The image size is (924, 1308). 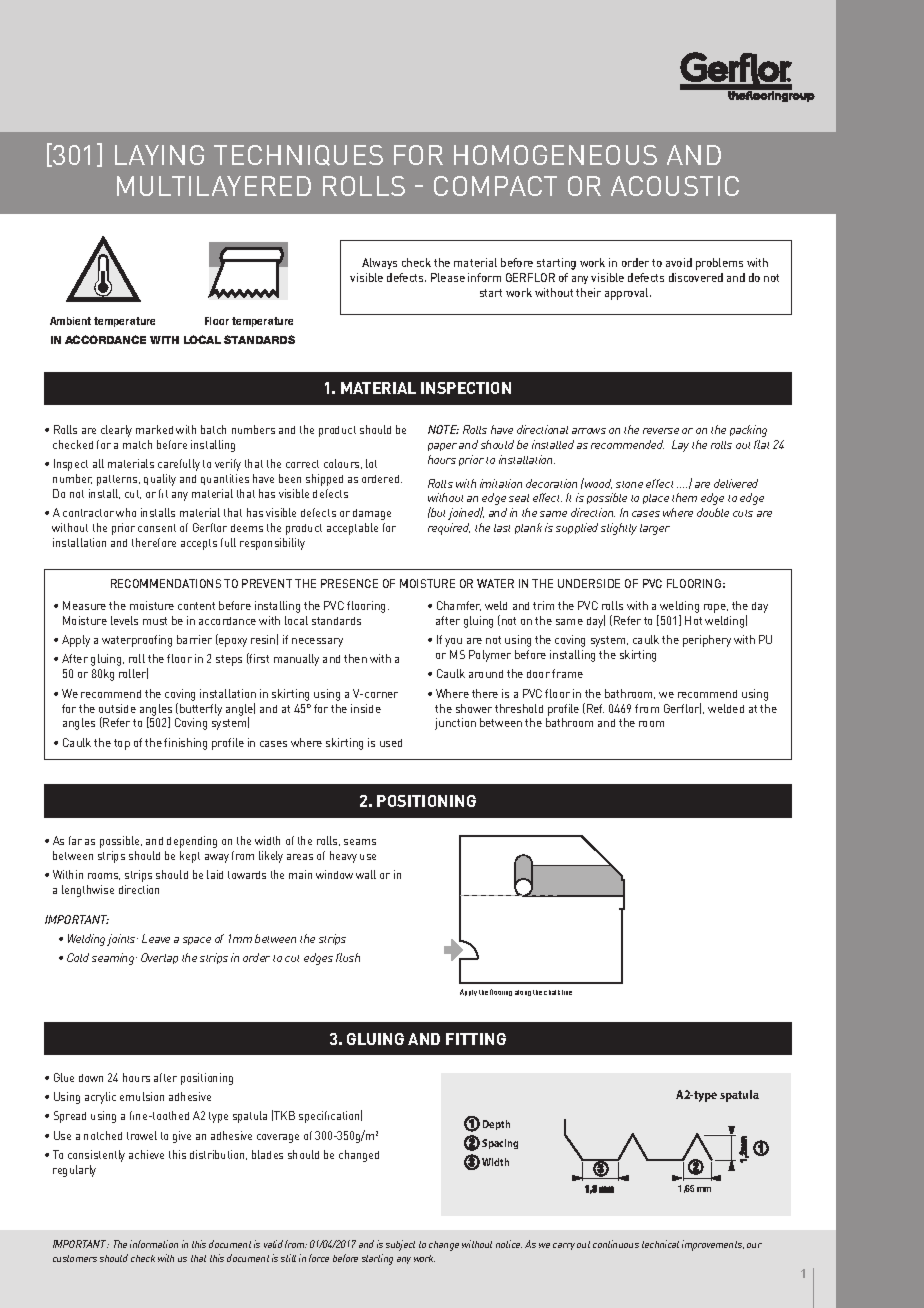 What do you see at coordinates (298, 155) in the document?
I see `TECHNIQUES` at bounding box center [298, 155].
